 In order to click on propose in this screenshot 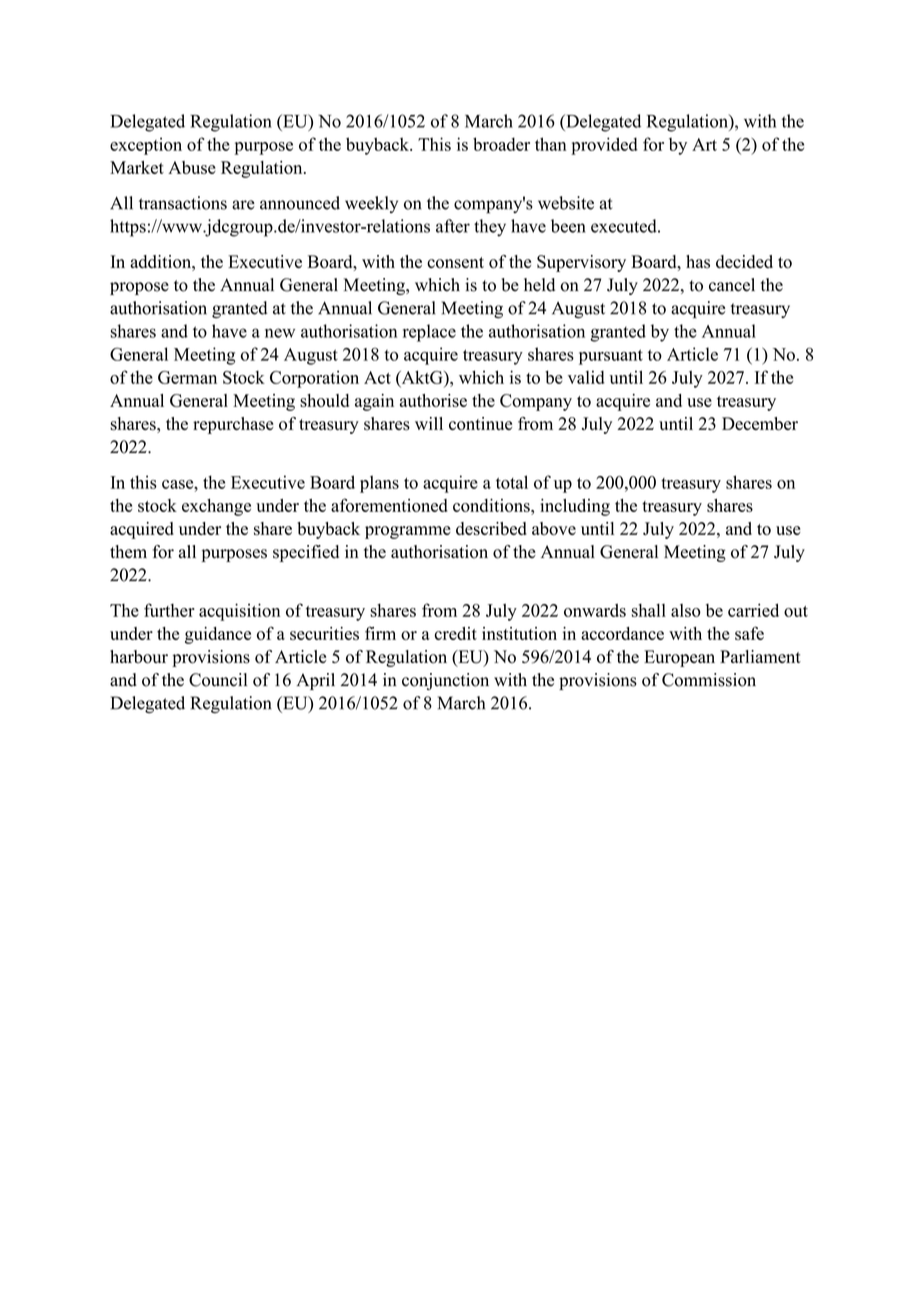, I will do `click(139, 288)`.
